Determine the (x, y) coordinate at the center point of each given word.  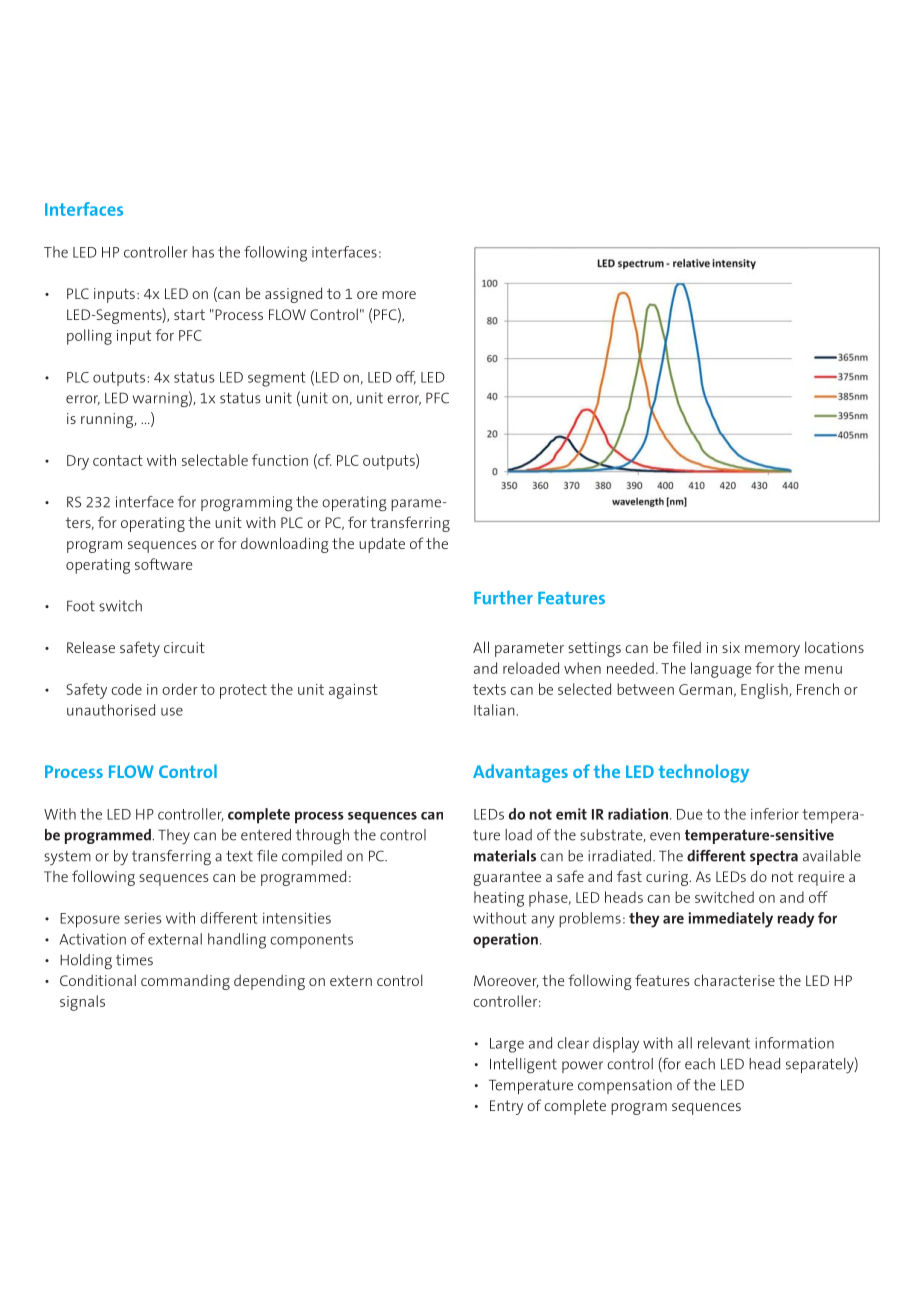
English (765, 691)
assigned (293, 295)
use (172, 711)
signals (82, 1003)
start (189, 314)
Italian (494, 710)
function (280, 460)
